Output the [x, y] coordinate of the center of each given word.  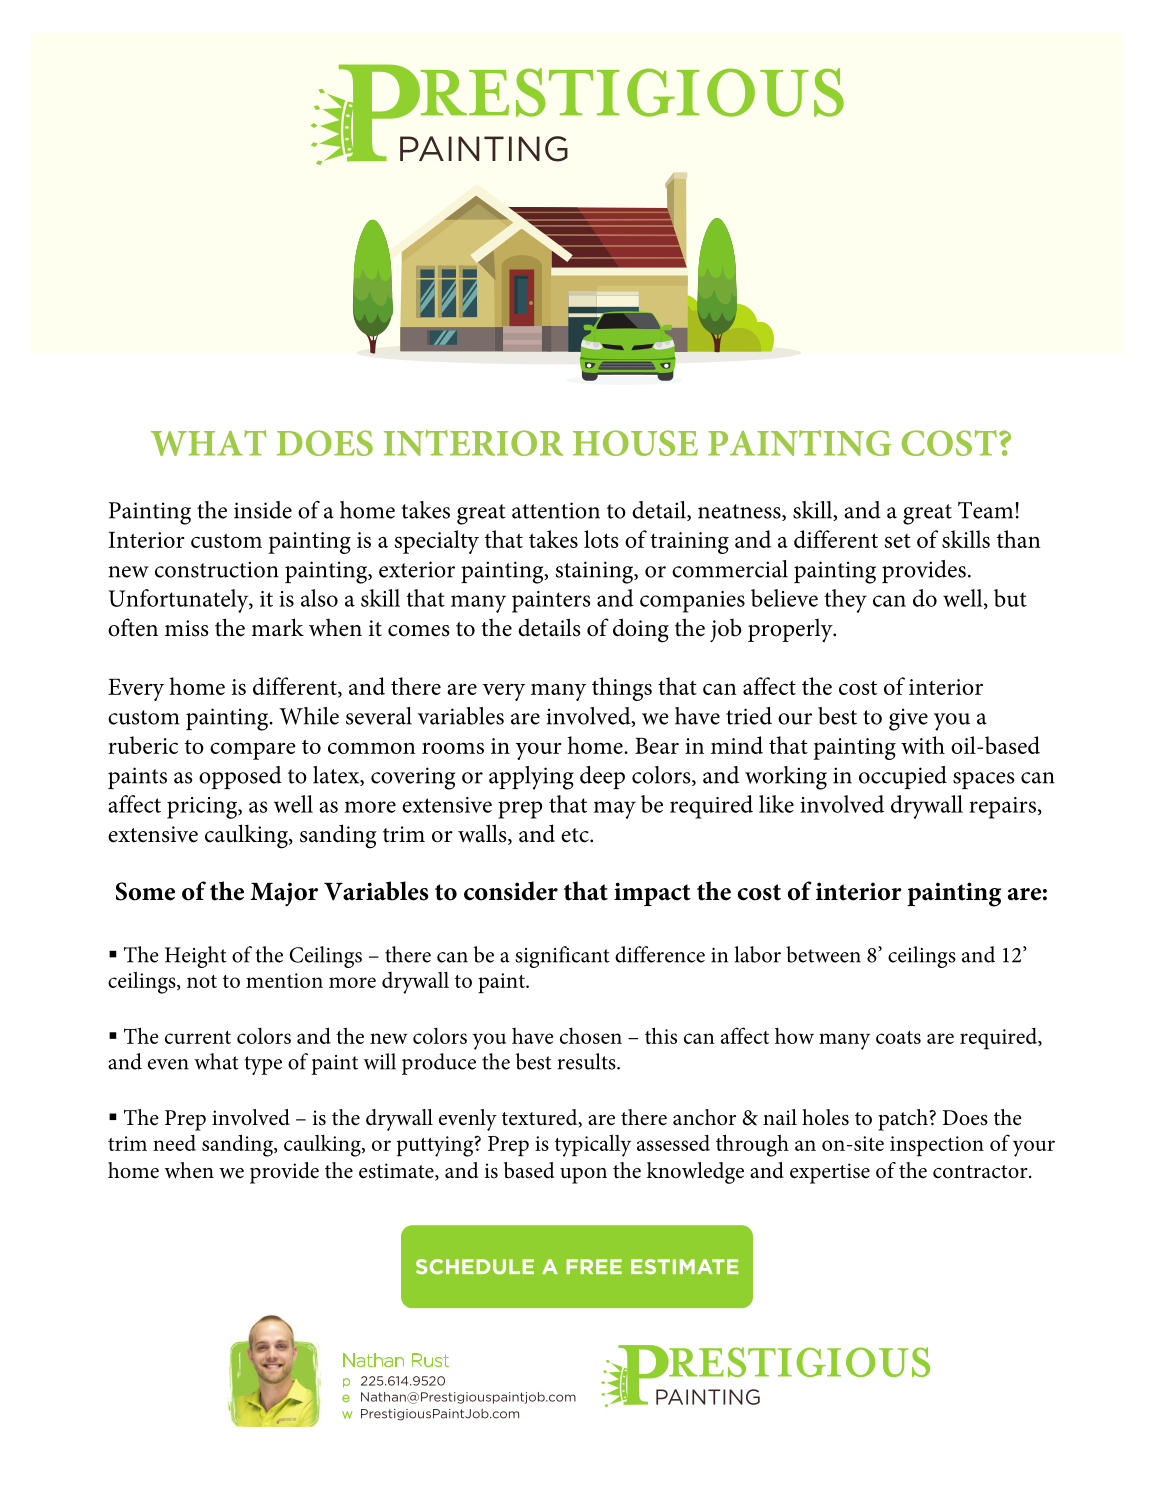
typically [593, 1145]
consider [511, 891]
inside [263, 510]
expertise [830, 1173]
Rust [430, 1360]
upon [583, 1176]
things [622, 689]
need [174, 1143]
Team [985, 510]
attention [556, 510]
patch [904, 1120]
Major [284, 894]
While [309, 716]
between [823, 954]
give [908, 719]
